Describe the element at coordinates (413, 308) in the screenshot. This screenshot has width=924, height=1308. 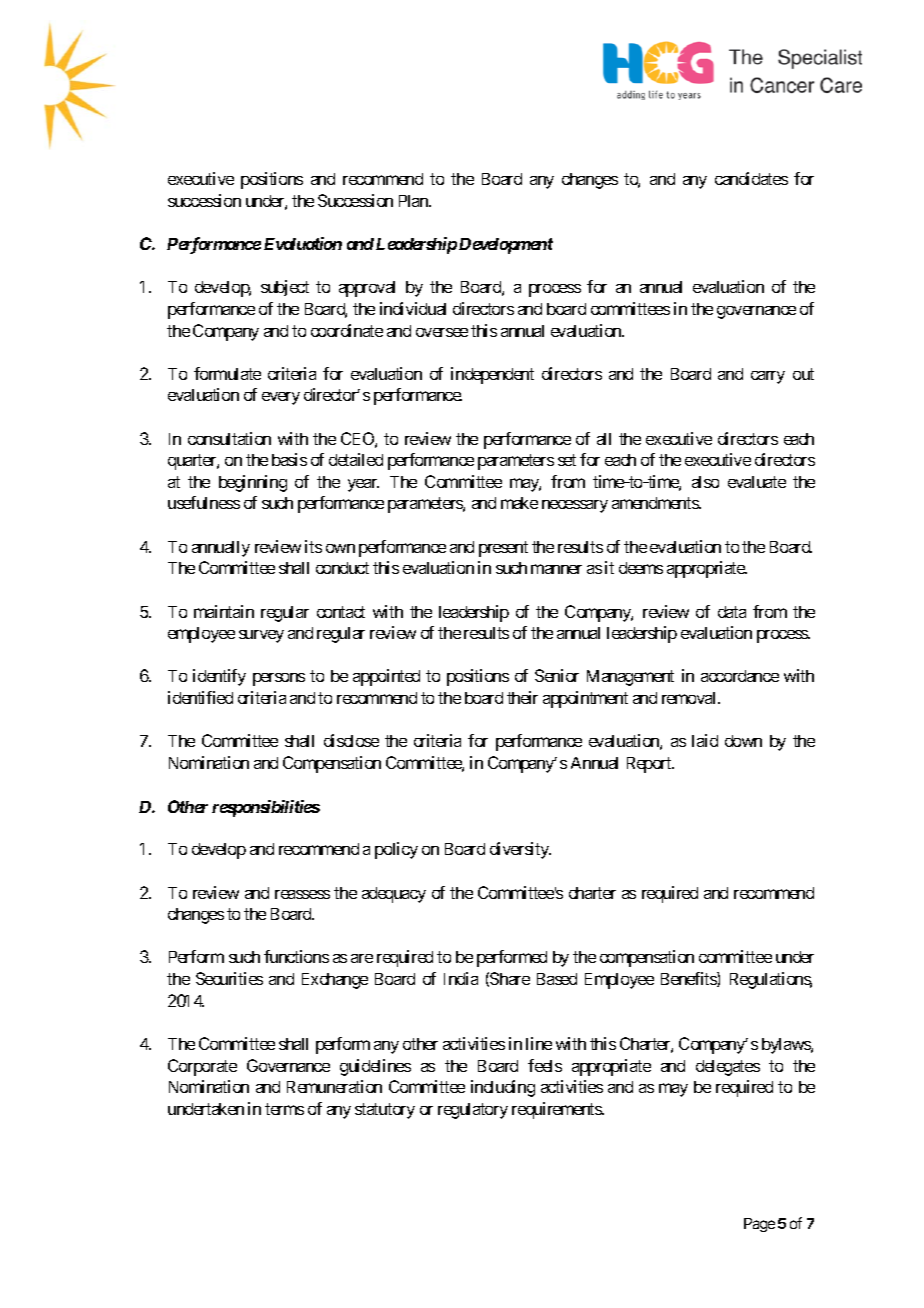
I see `individual` at that location.
